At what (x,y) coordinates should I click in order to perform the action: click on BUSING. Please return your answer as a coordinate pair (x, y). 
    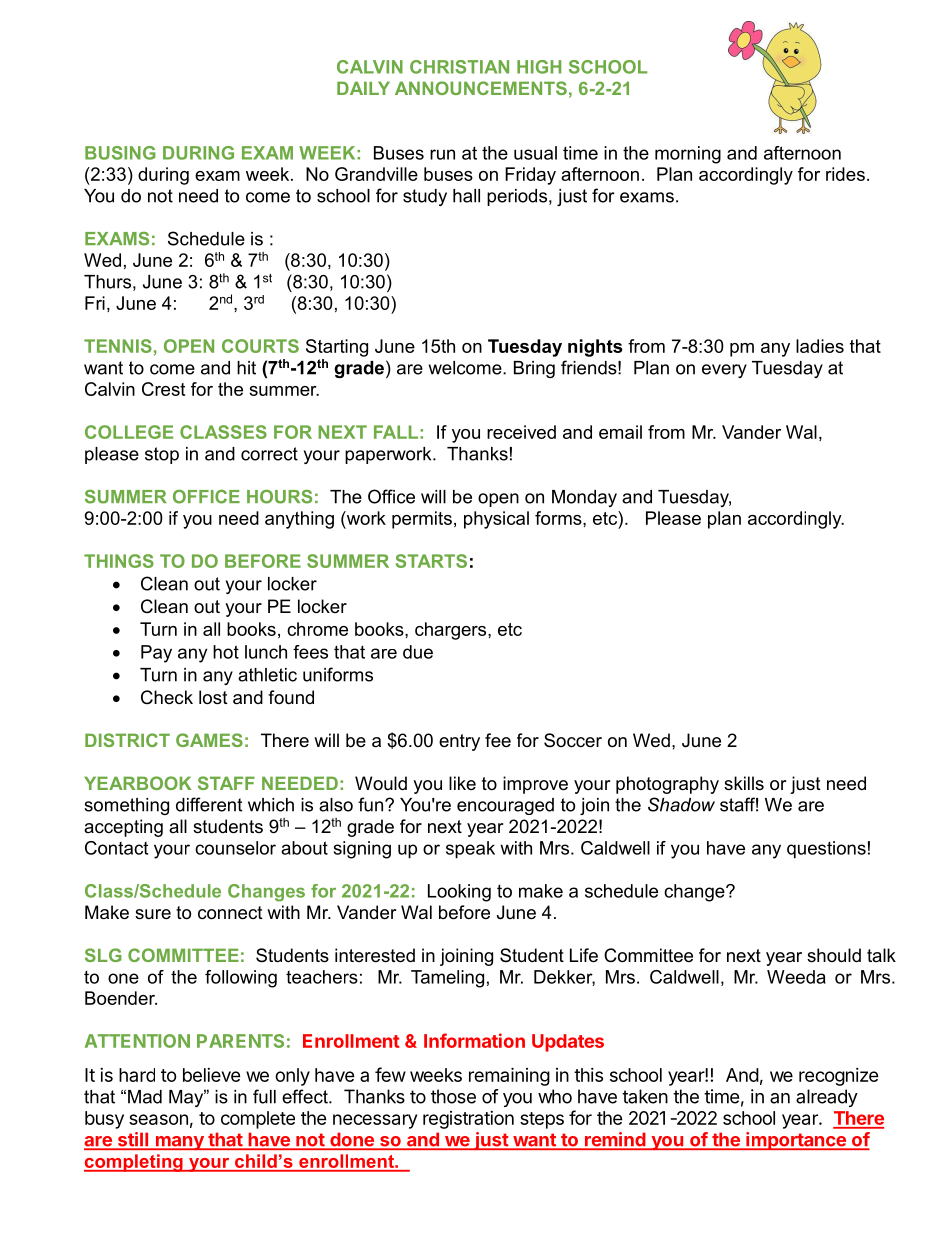
    Looking at the image, I should click on (120, 153).
